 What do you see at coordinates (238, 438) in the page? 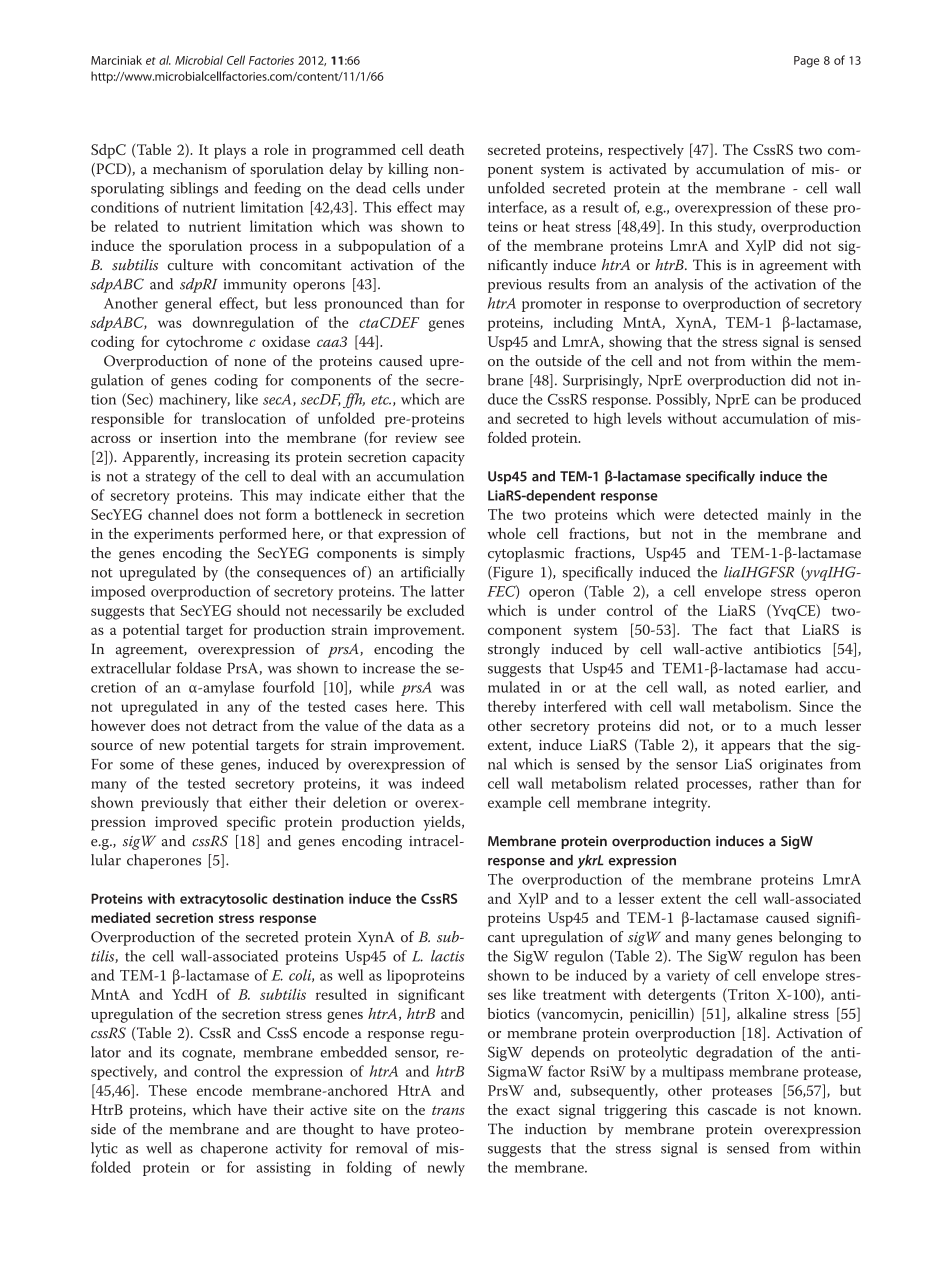
I see `into` at bounding box center [238, 438].
